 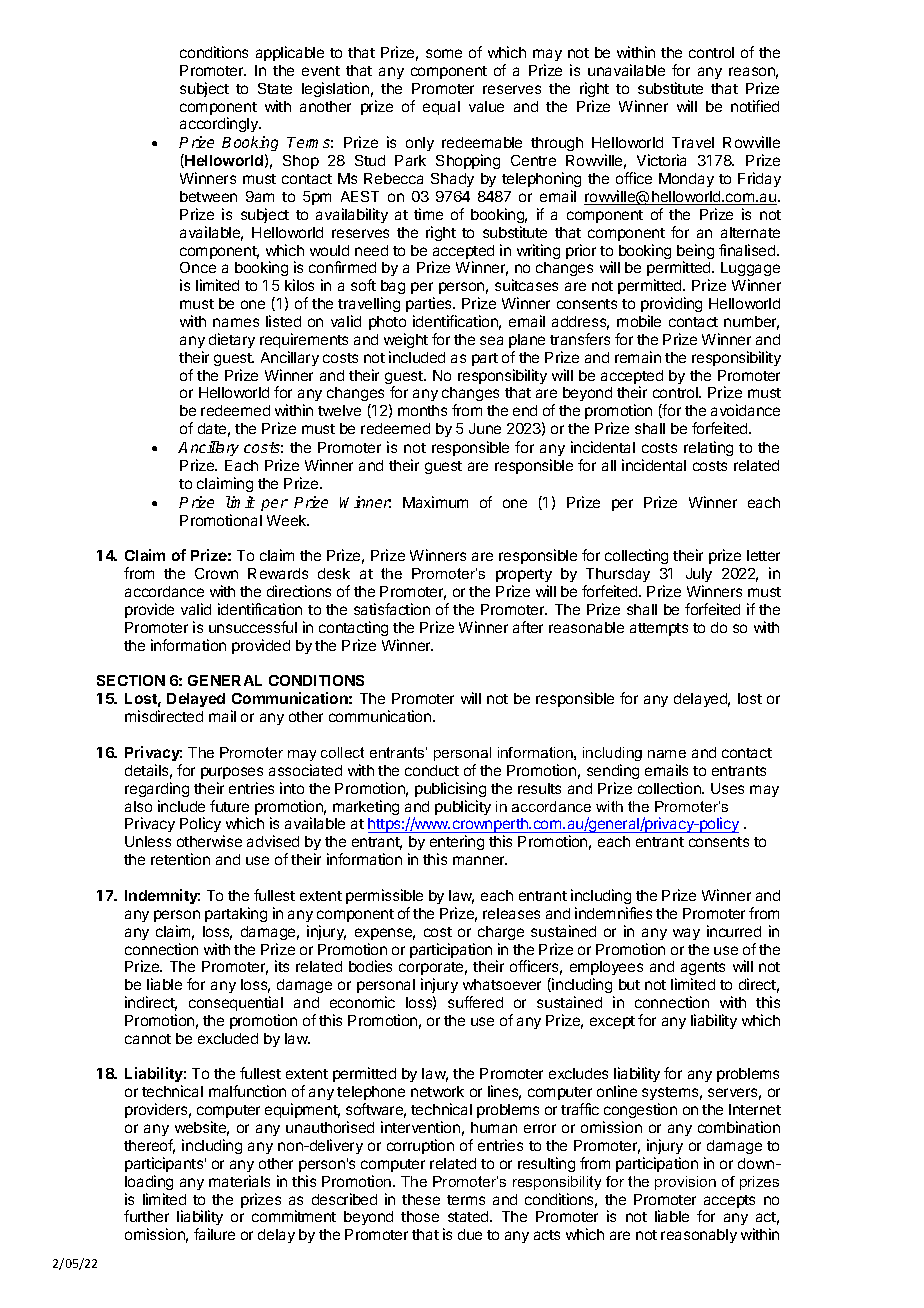 What do you see at coordinates (435, 502) in the screenshot?
I see `Maximum` at bounding box center [435, 502].
